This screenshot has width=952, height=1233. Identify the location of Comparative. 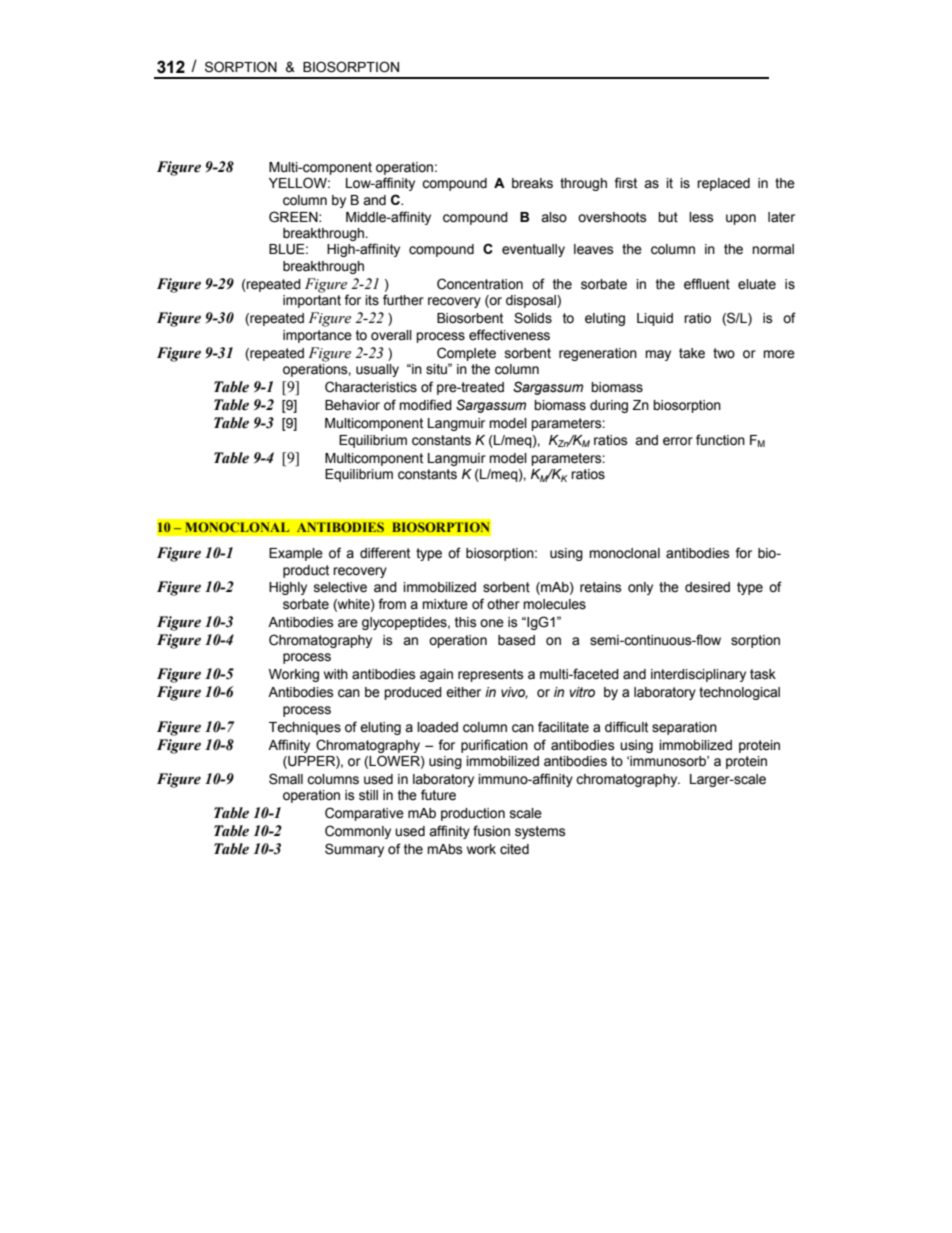
(364, 814).
